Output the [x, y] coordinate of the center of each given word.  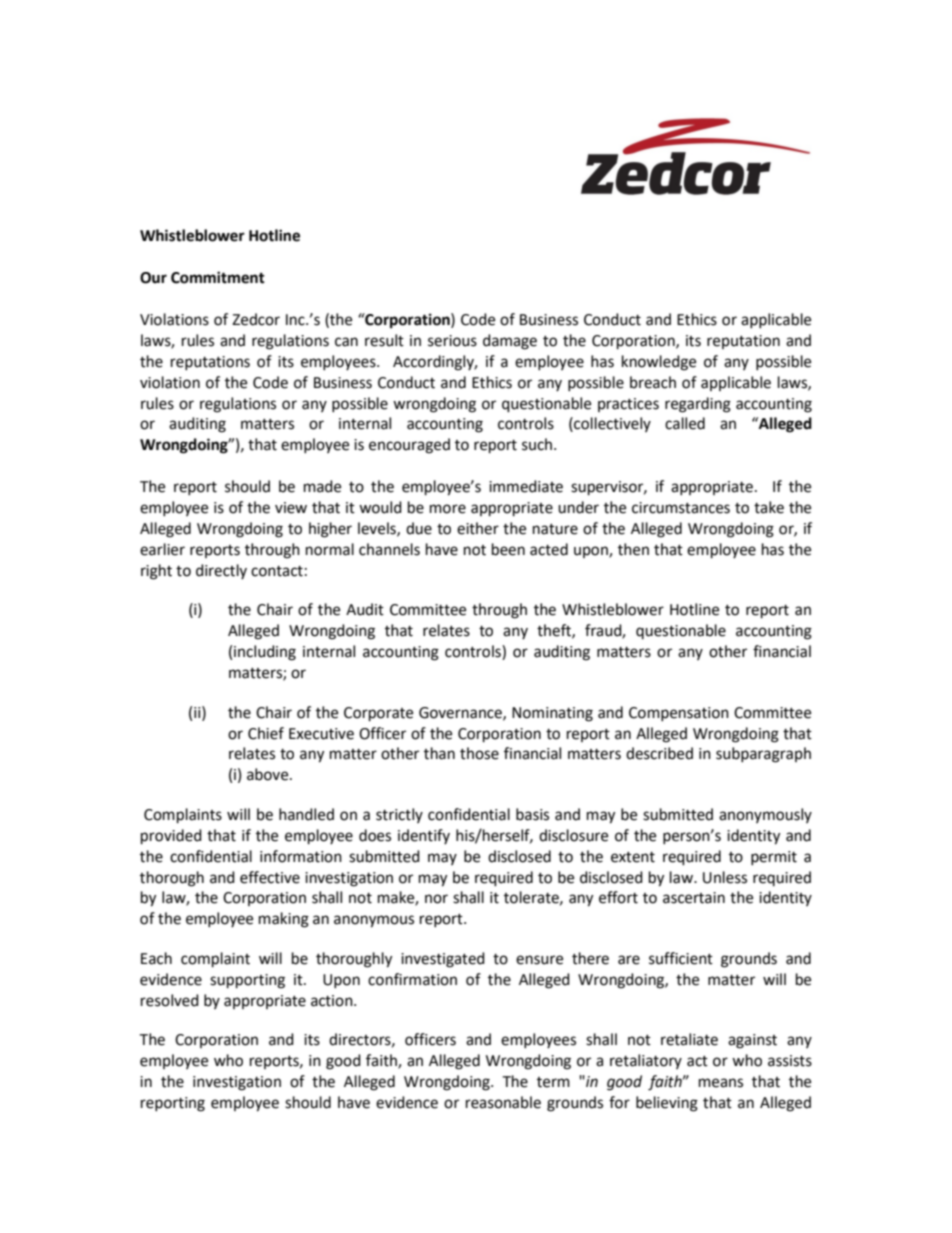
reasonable [503, 1102]
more [448, 509]
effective [270, 877]
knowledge [659, 363]
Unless [725, 877]
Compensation [679, 714]
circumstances [681, 508]
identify [424, 836]
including [265, 653]
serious [452, 341]
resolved [170, 1000]
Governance [461, 713]
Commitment [218, 277]
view [291, 508]
